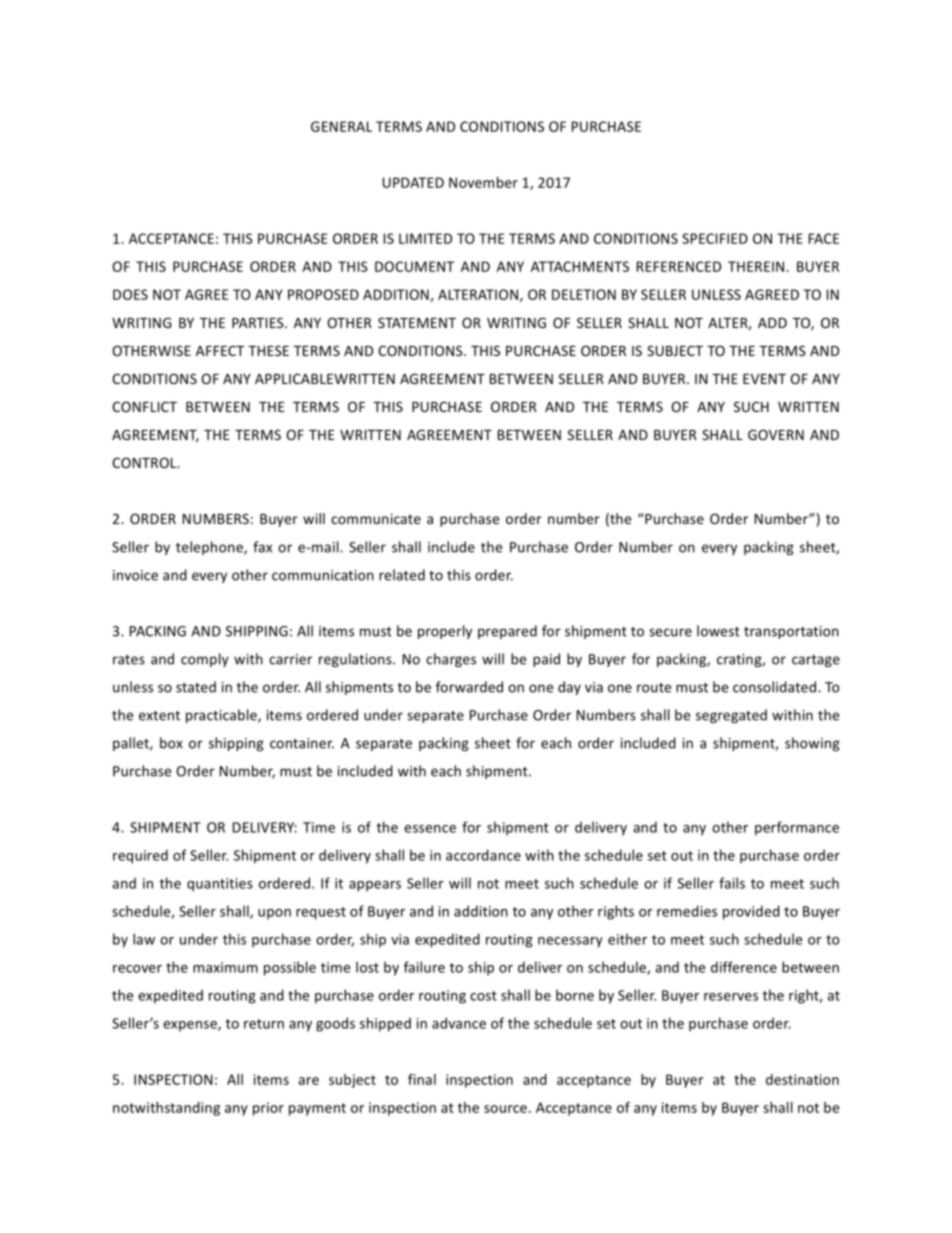 The image size is (952, 1233). I want to click on EVENT, so click(764, 379).
